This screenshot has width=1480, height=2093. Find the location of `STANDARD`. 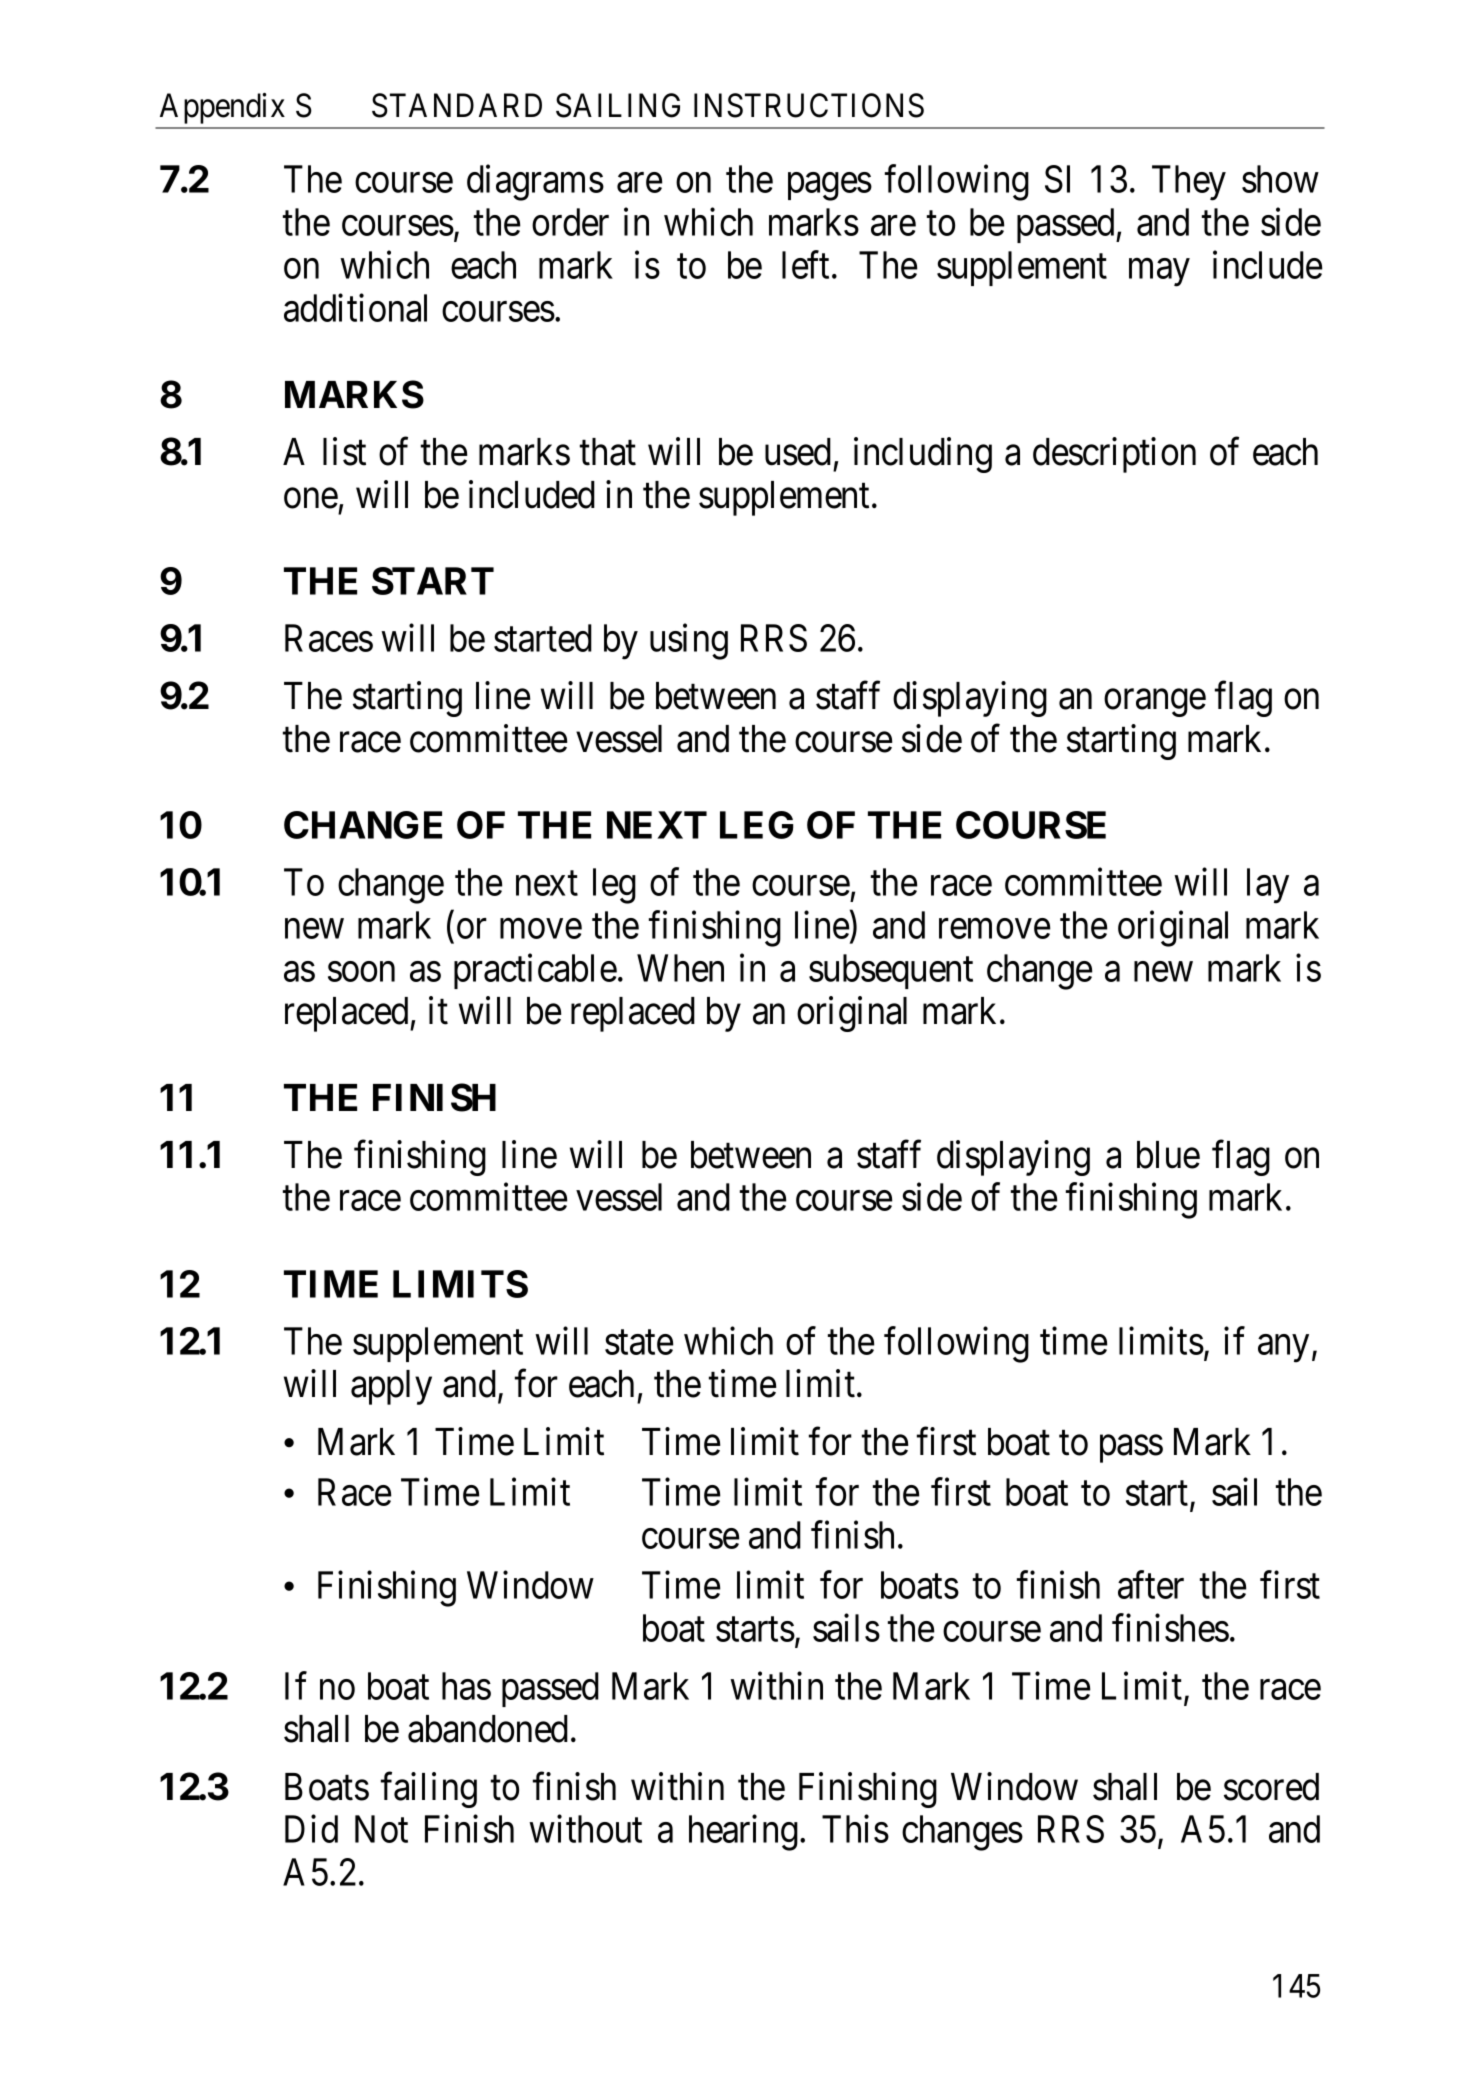

STANDARD is located at coordinates (457, 105).
